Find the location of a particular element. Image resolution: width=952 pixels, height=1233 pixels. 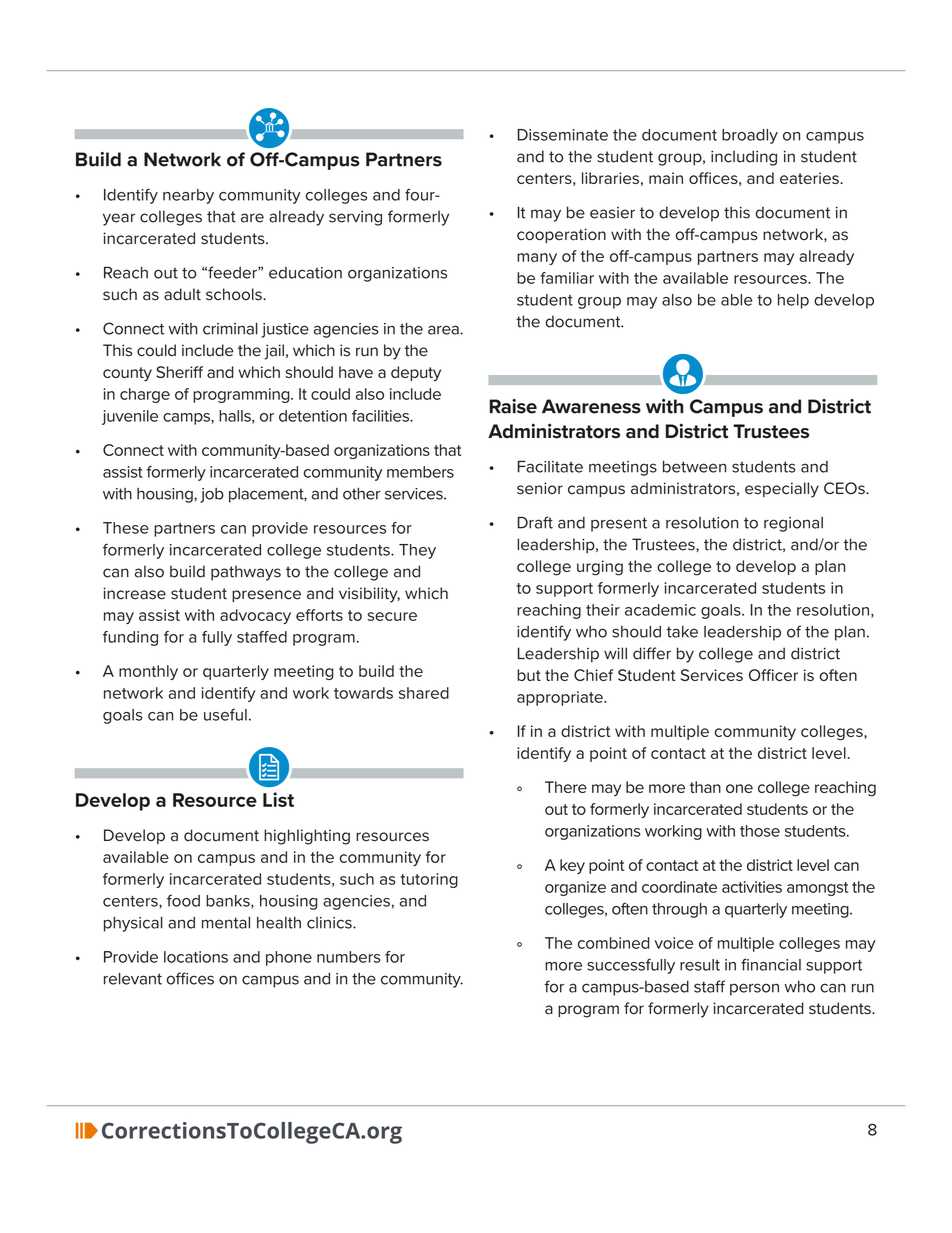

help is located at coordinates (793, 301).
